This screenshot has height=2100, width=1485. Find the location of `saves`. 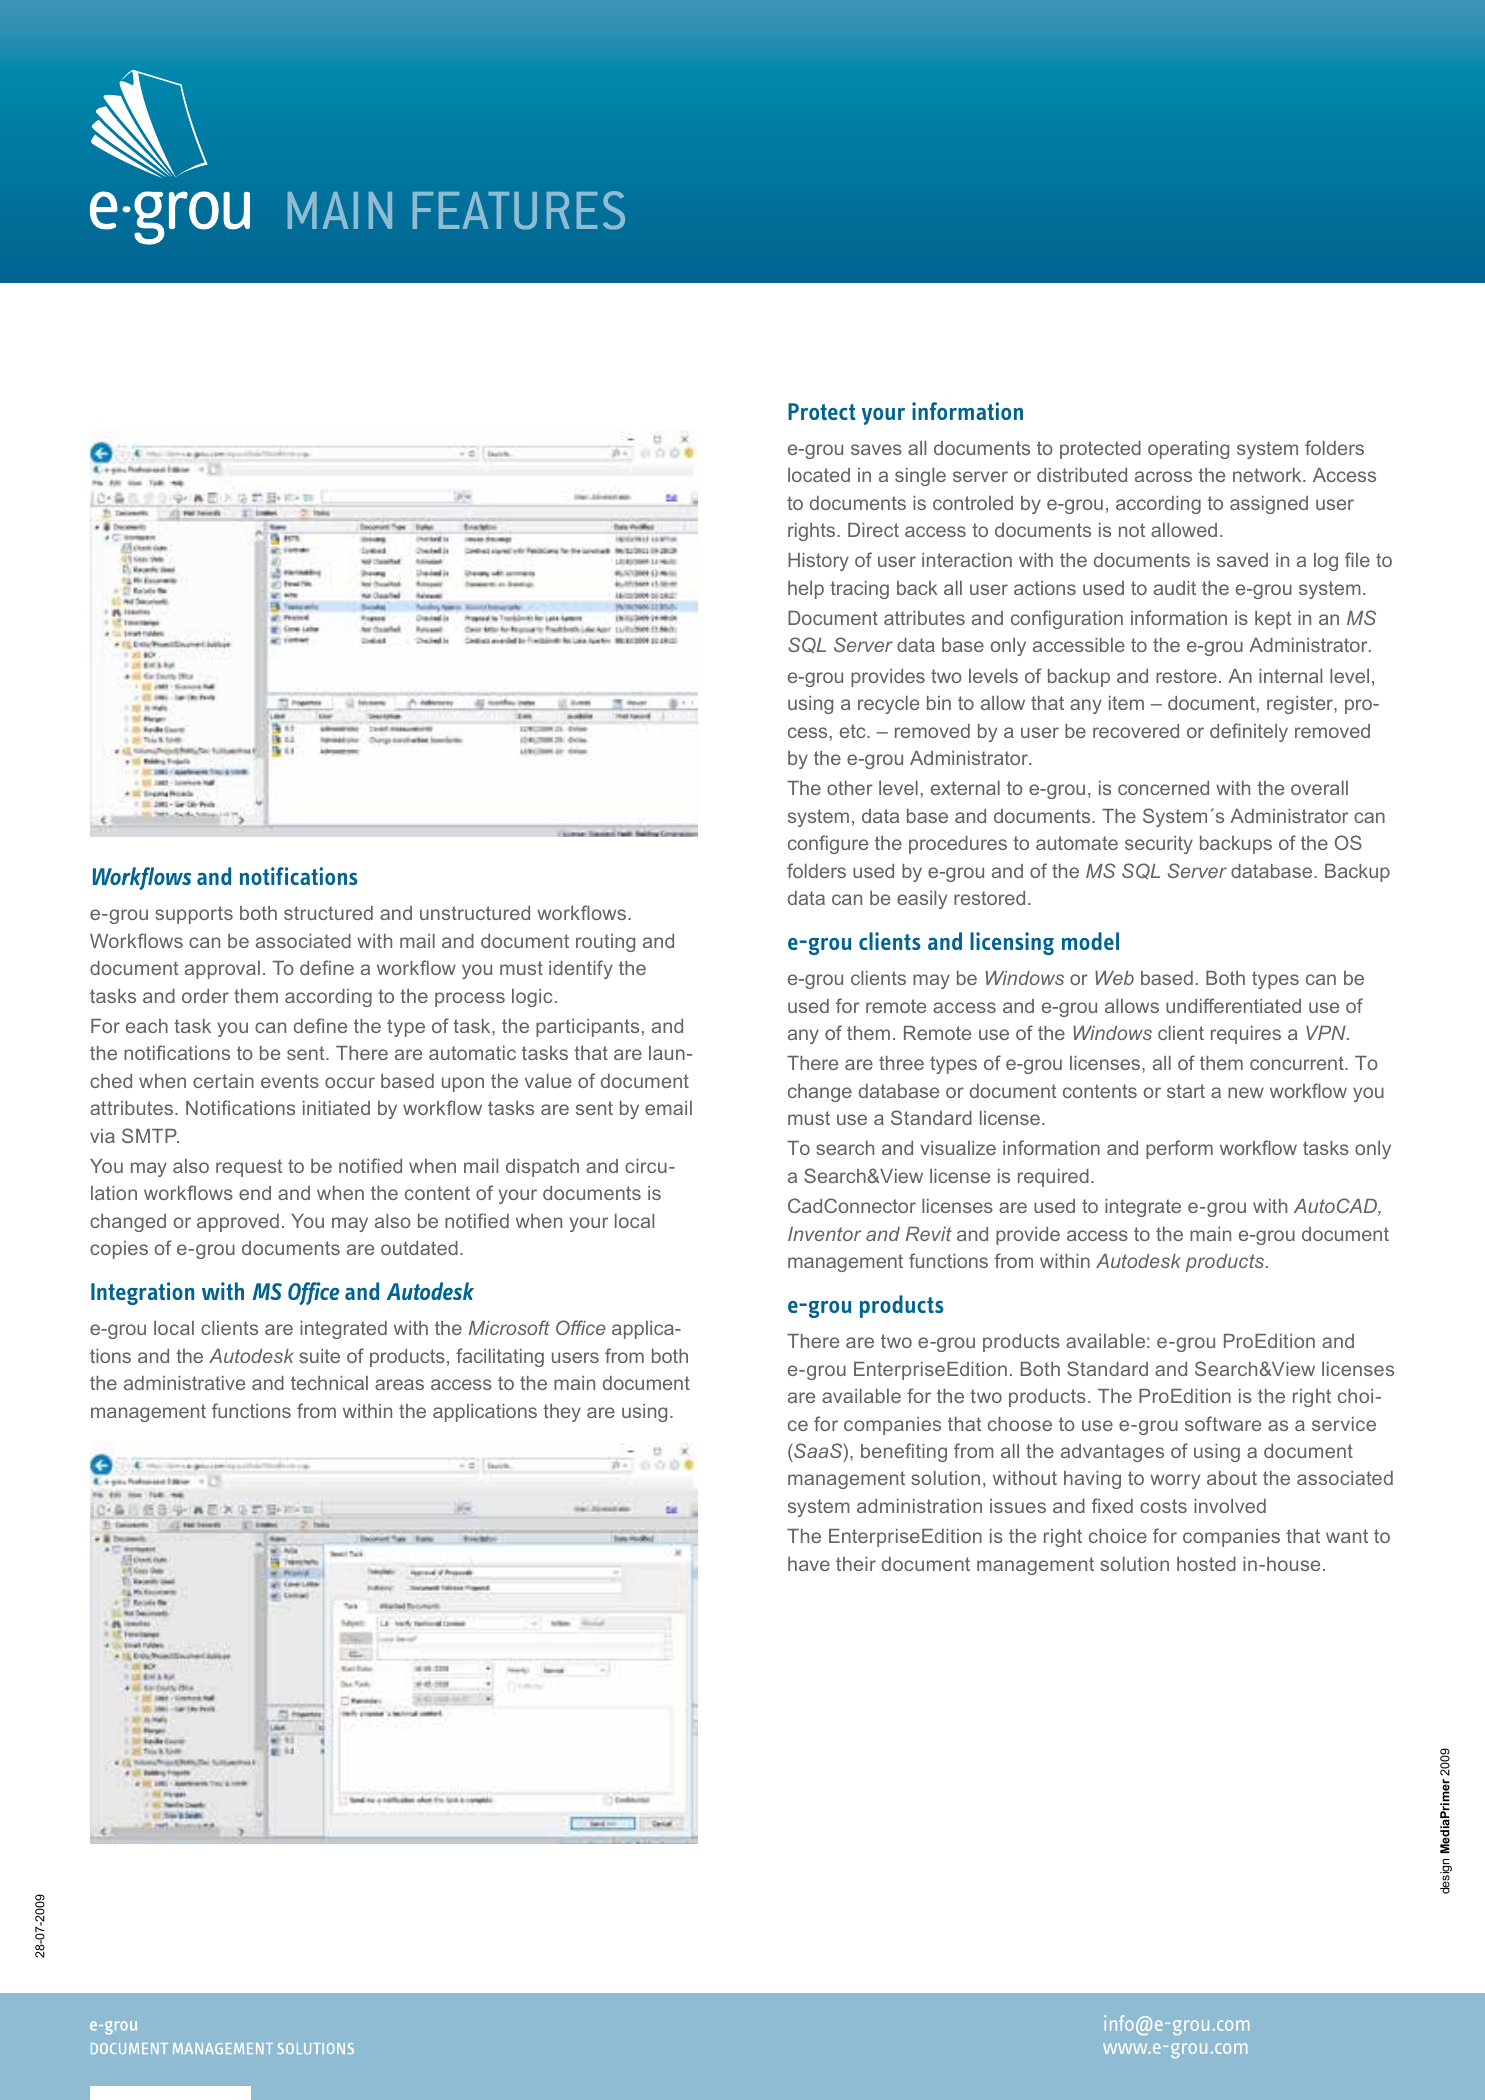

saves is located at coordinates (876, 449).
